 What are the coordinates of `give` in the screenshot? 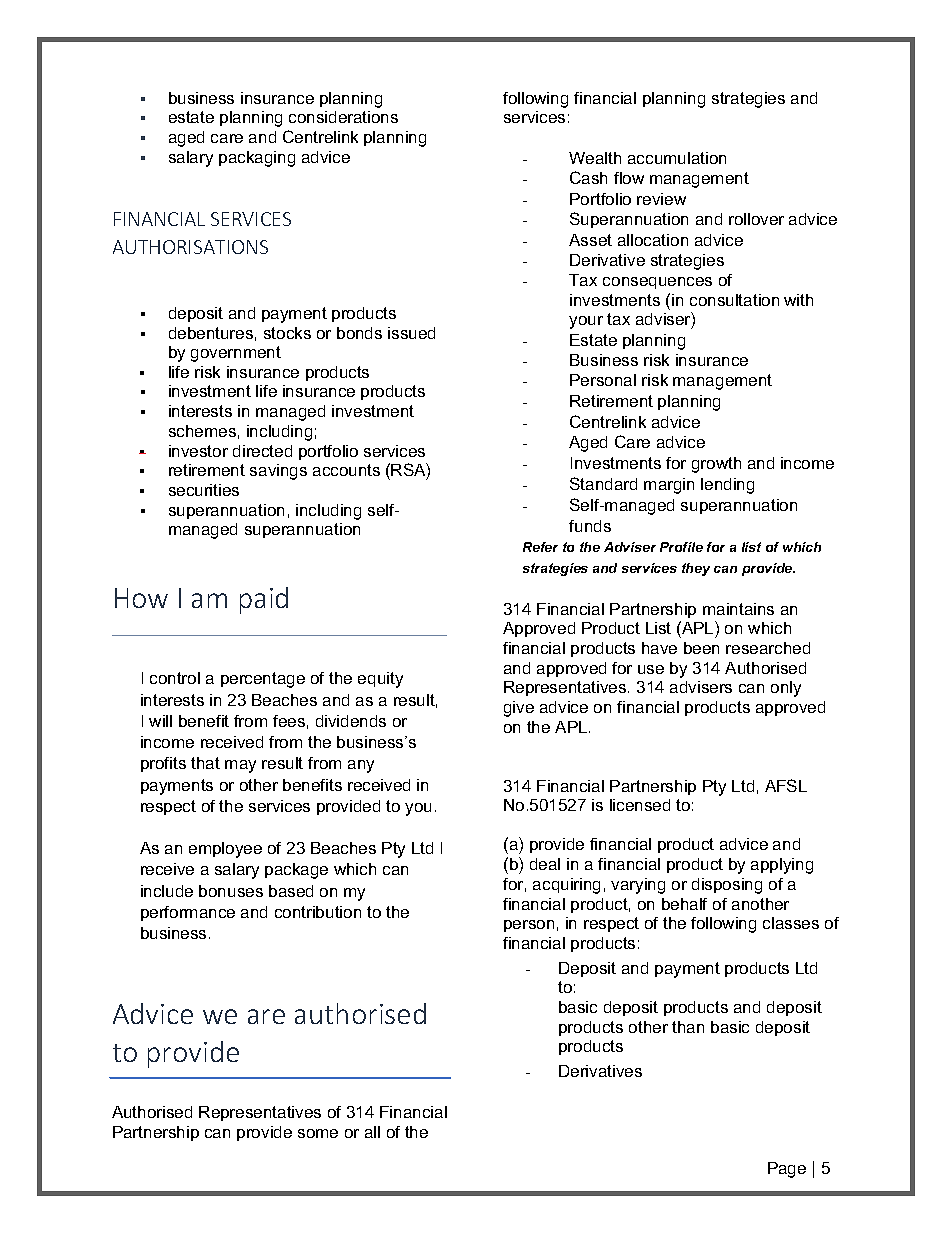 It's located at (519, 709).
